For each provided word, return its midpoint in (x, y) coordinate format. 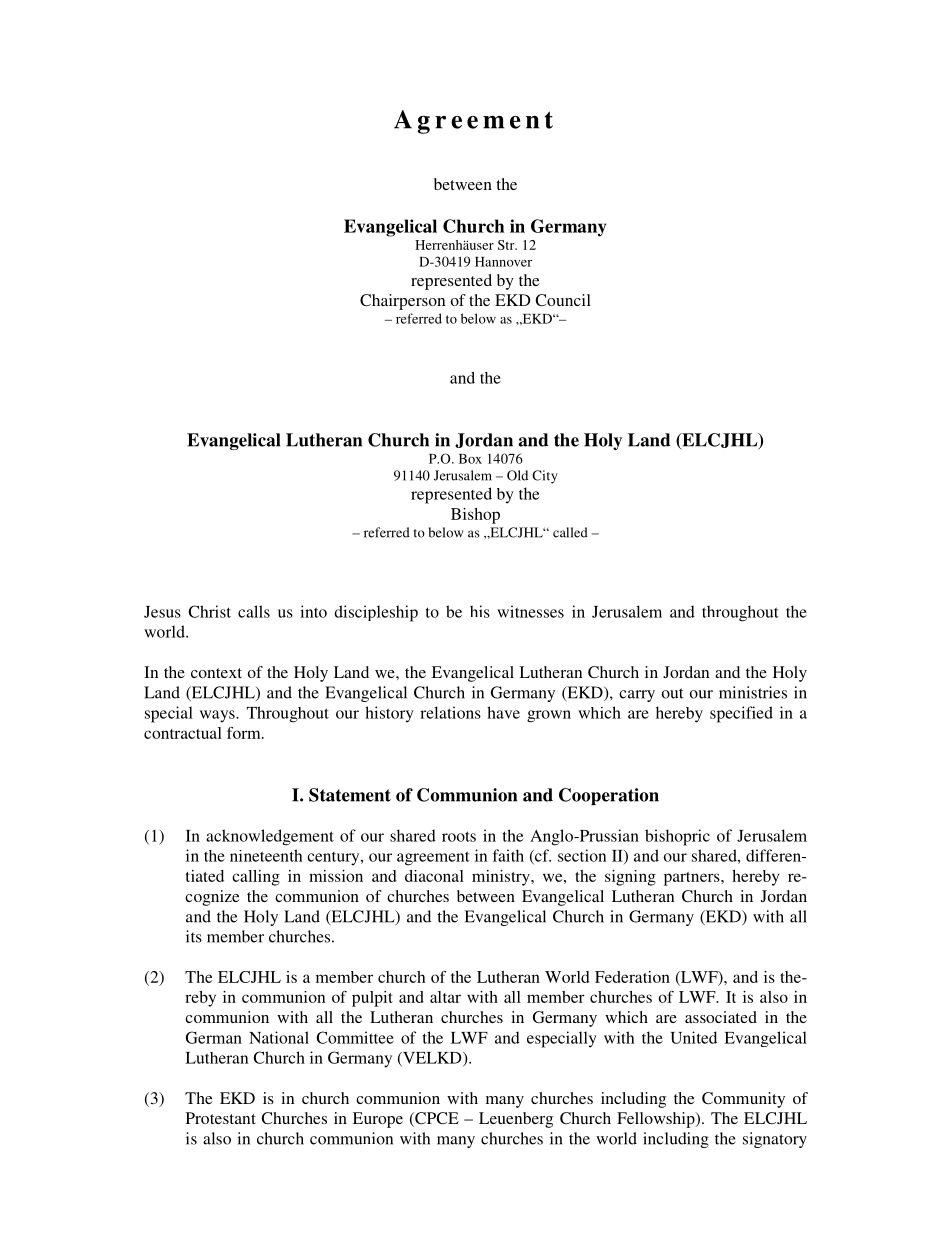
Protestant (221, 1118)
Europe (378, 1120)
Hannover (503, 262)
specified (741, 714)
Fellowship (657, 1120)
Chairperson (402, 302)
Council (563, 300)
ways (218, 716)
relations (450, 712)
